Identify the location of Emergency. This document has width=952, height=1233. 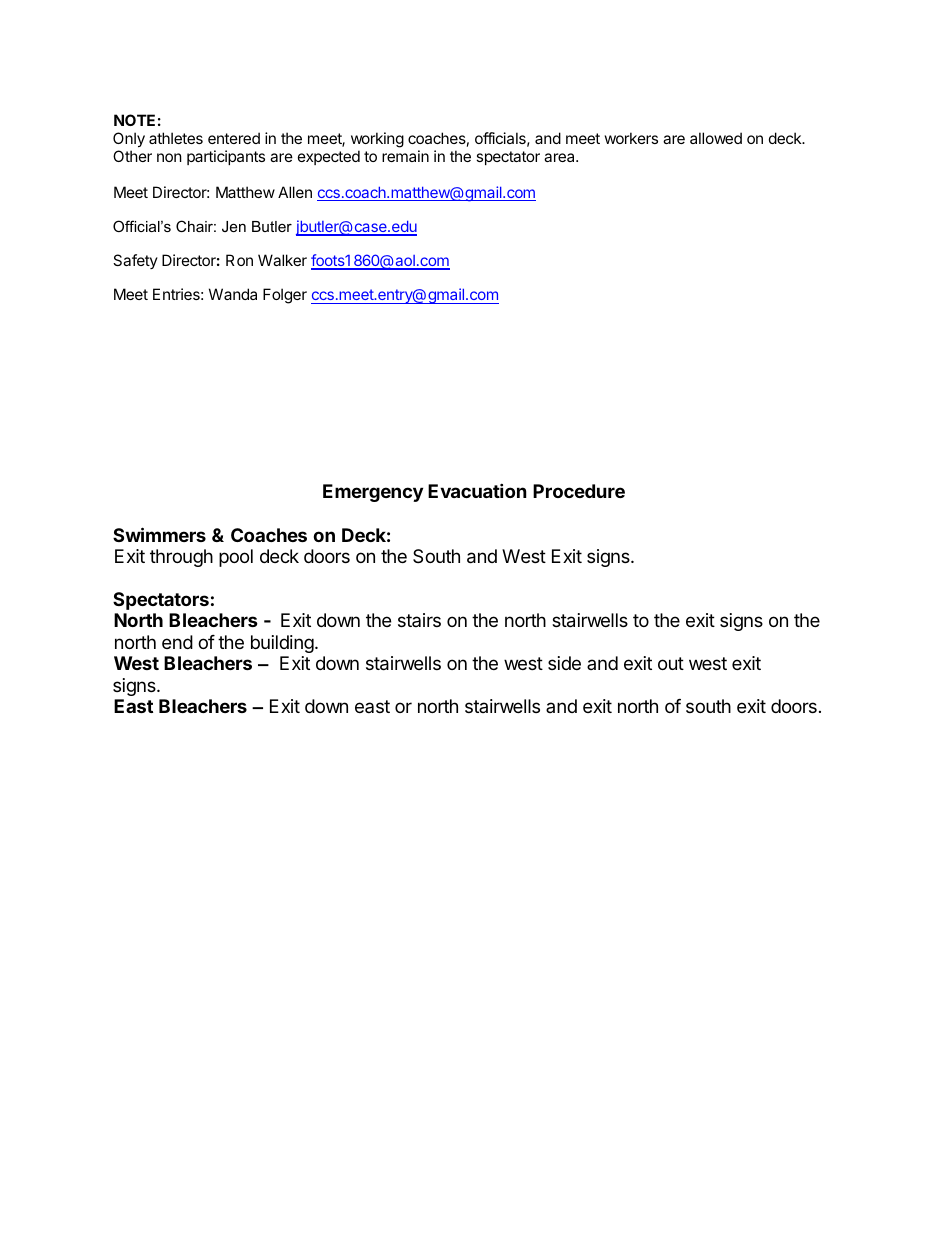
(373, 493).
